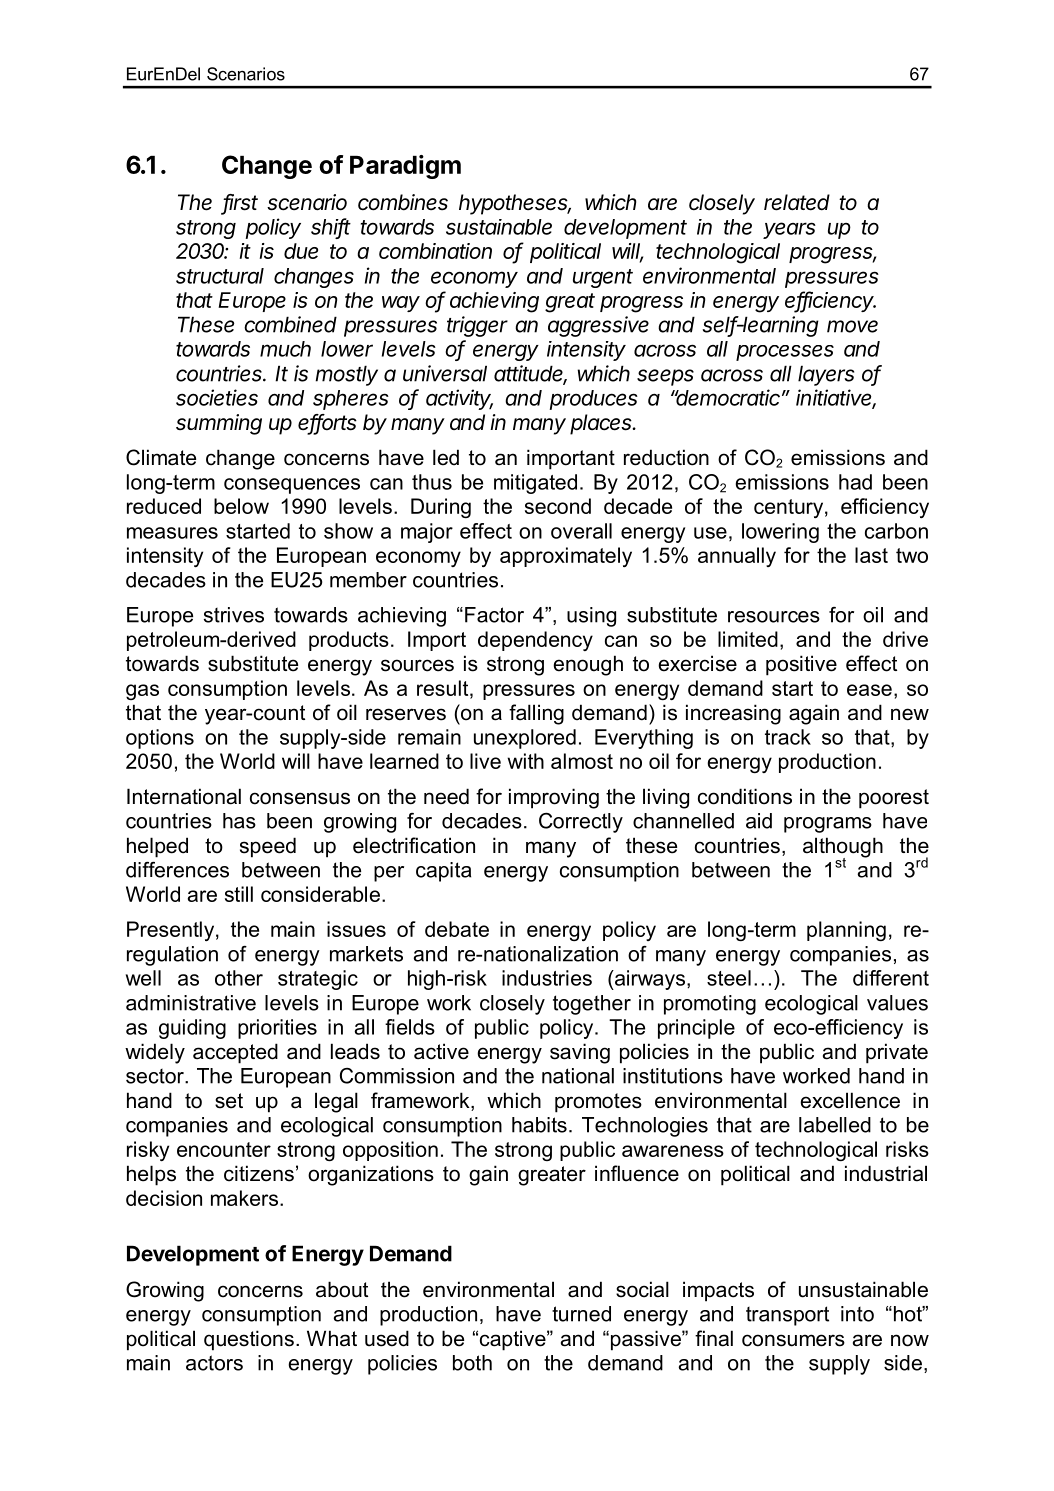 This screenshot has width=1054, height=1491. I want to click on accepted, so click(235, 1053).
